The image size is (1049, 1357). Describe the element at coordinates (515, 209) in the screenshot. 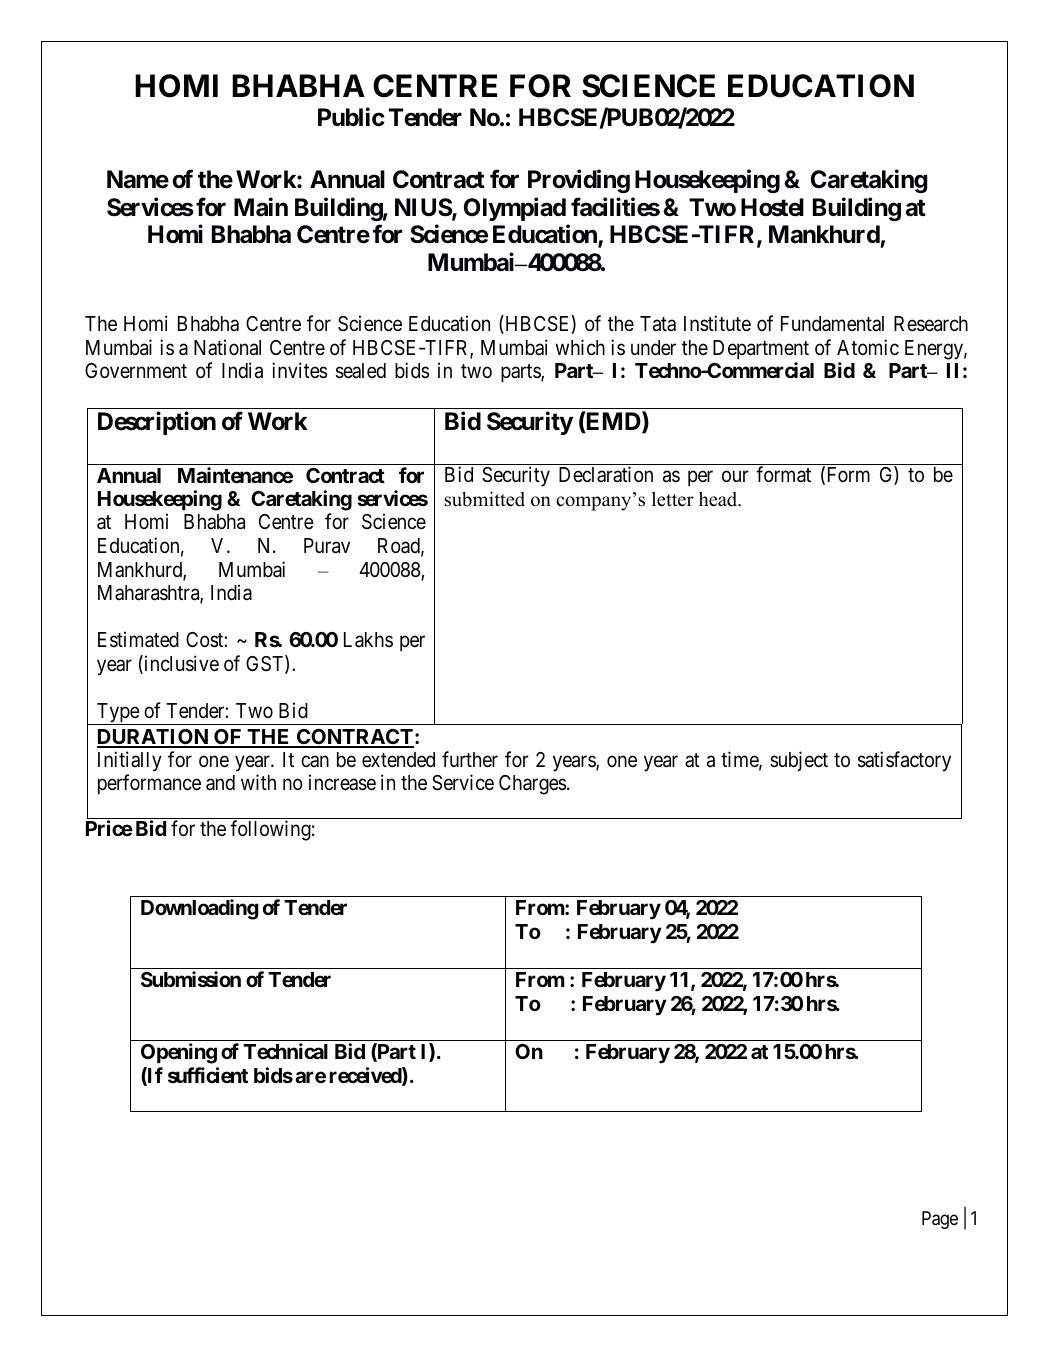

I see `Olympiad` at that location.
